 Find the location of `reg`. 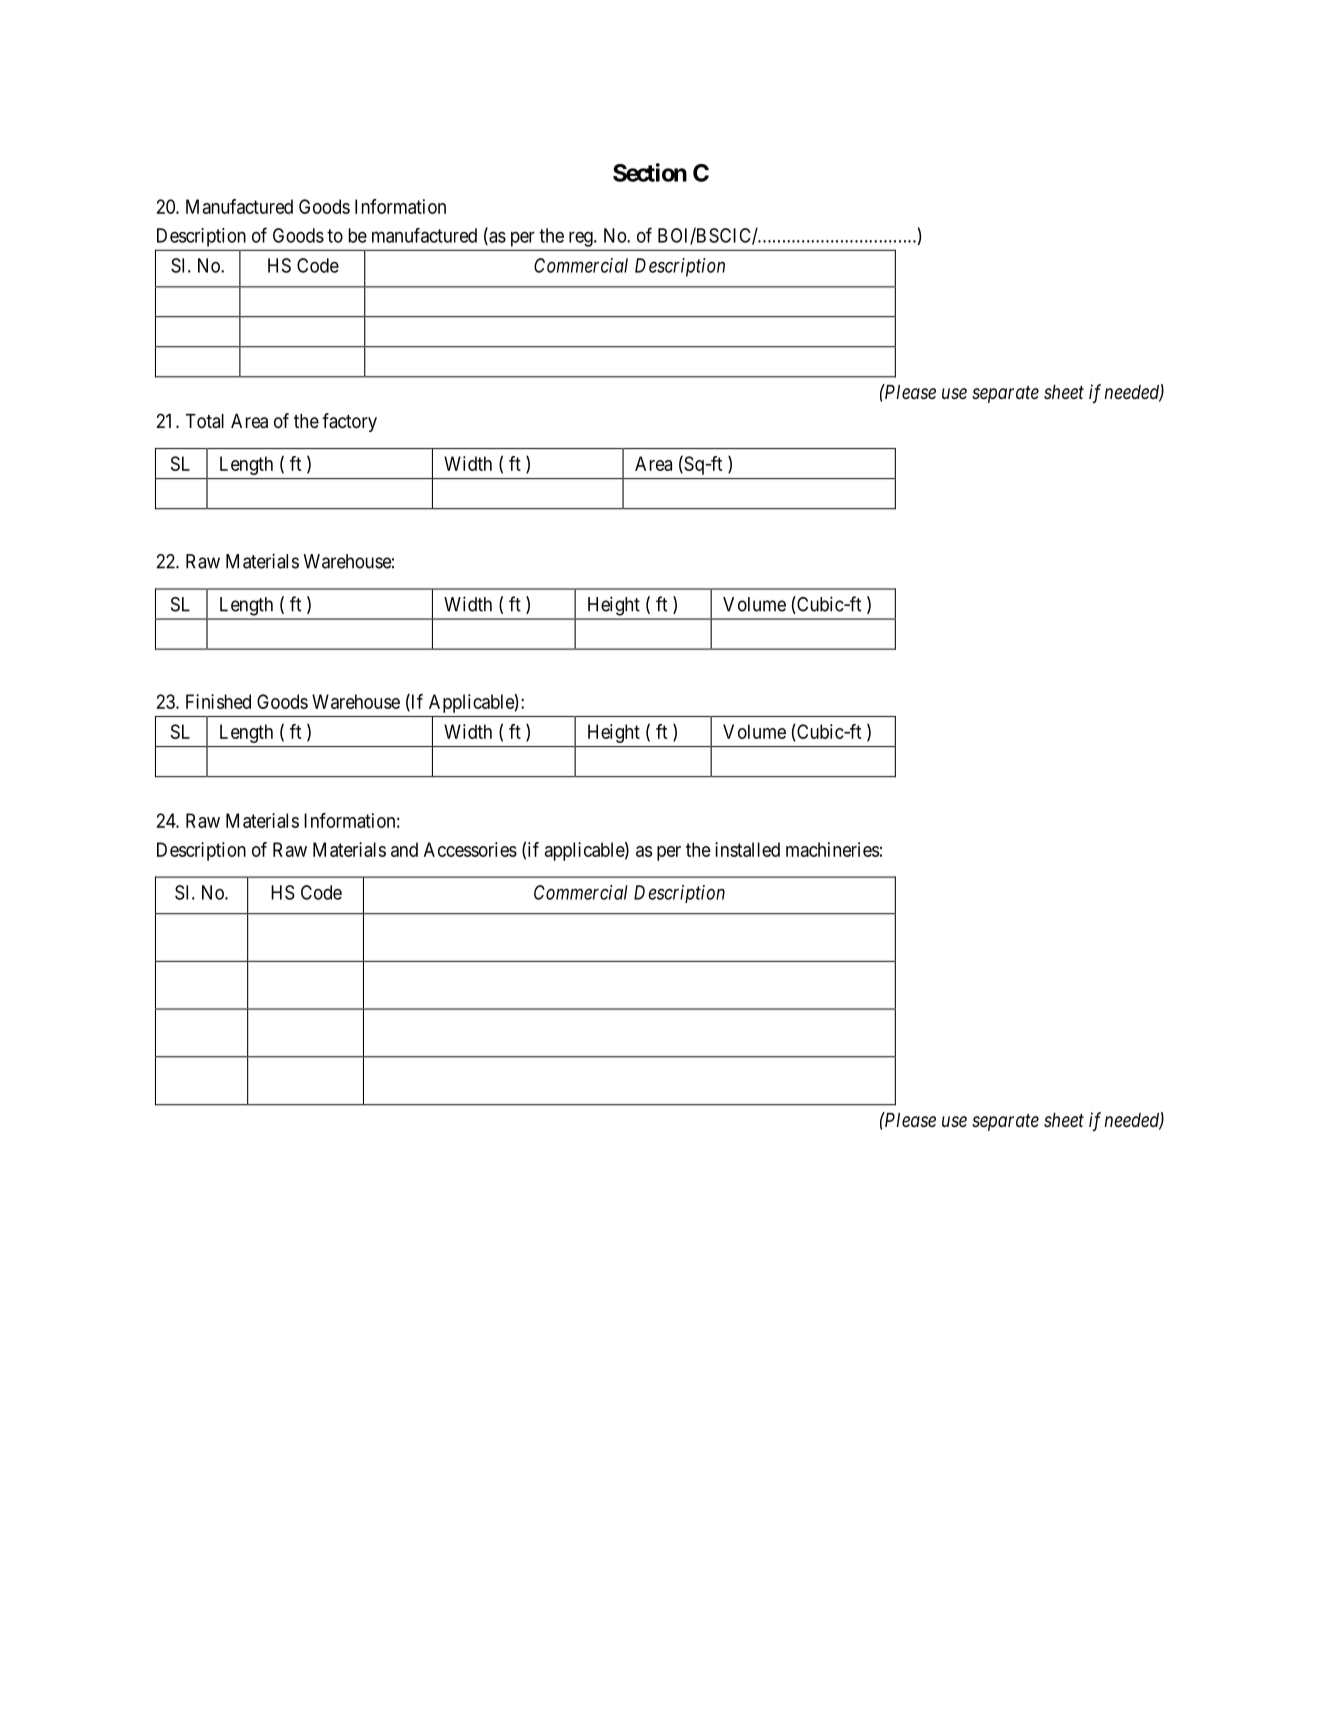

reg is located at coordinates (582, 239).
